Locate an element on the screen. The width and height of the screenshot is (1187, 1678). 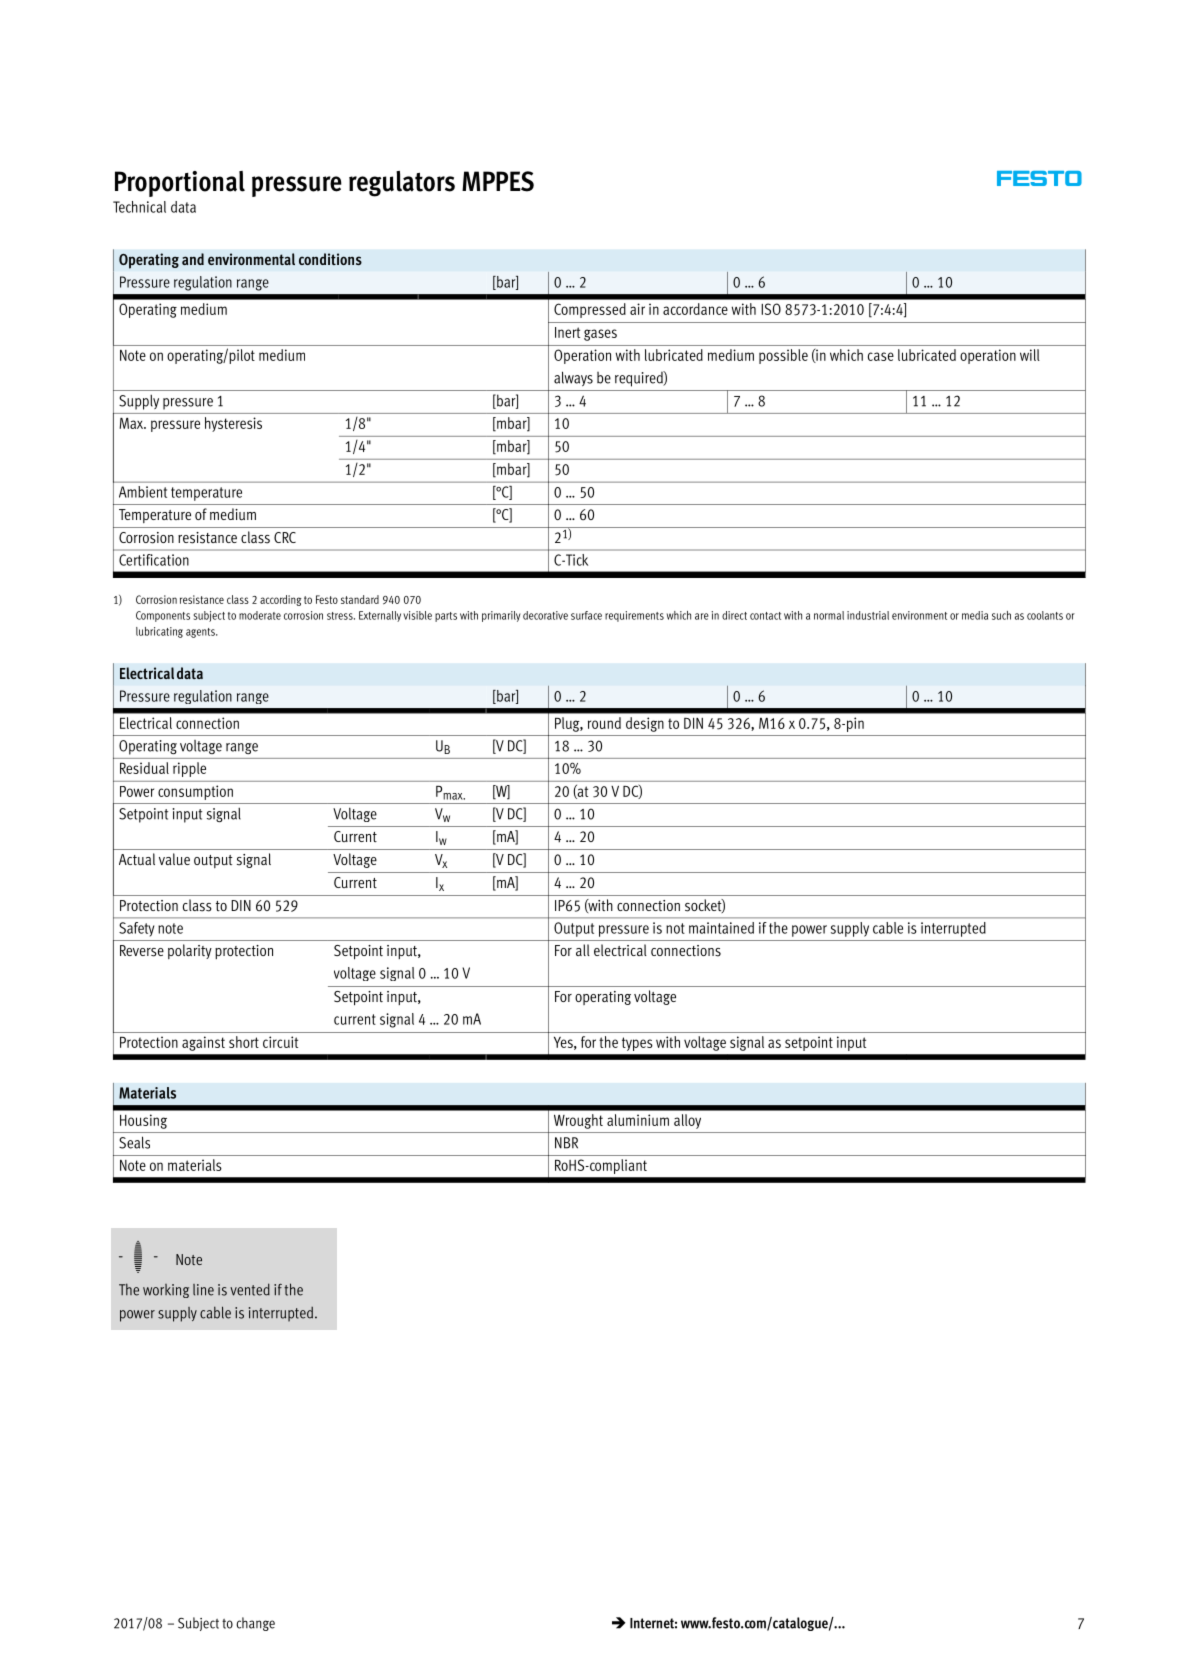
Proportional is located at coordinates (180, 184).
